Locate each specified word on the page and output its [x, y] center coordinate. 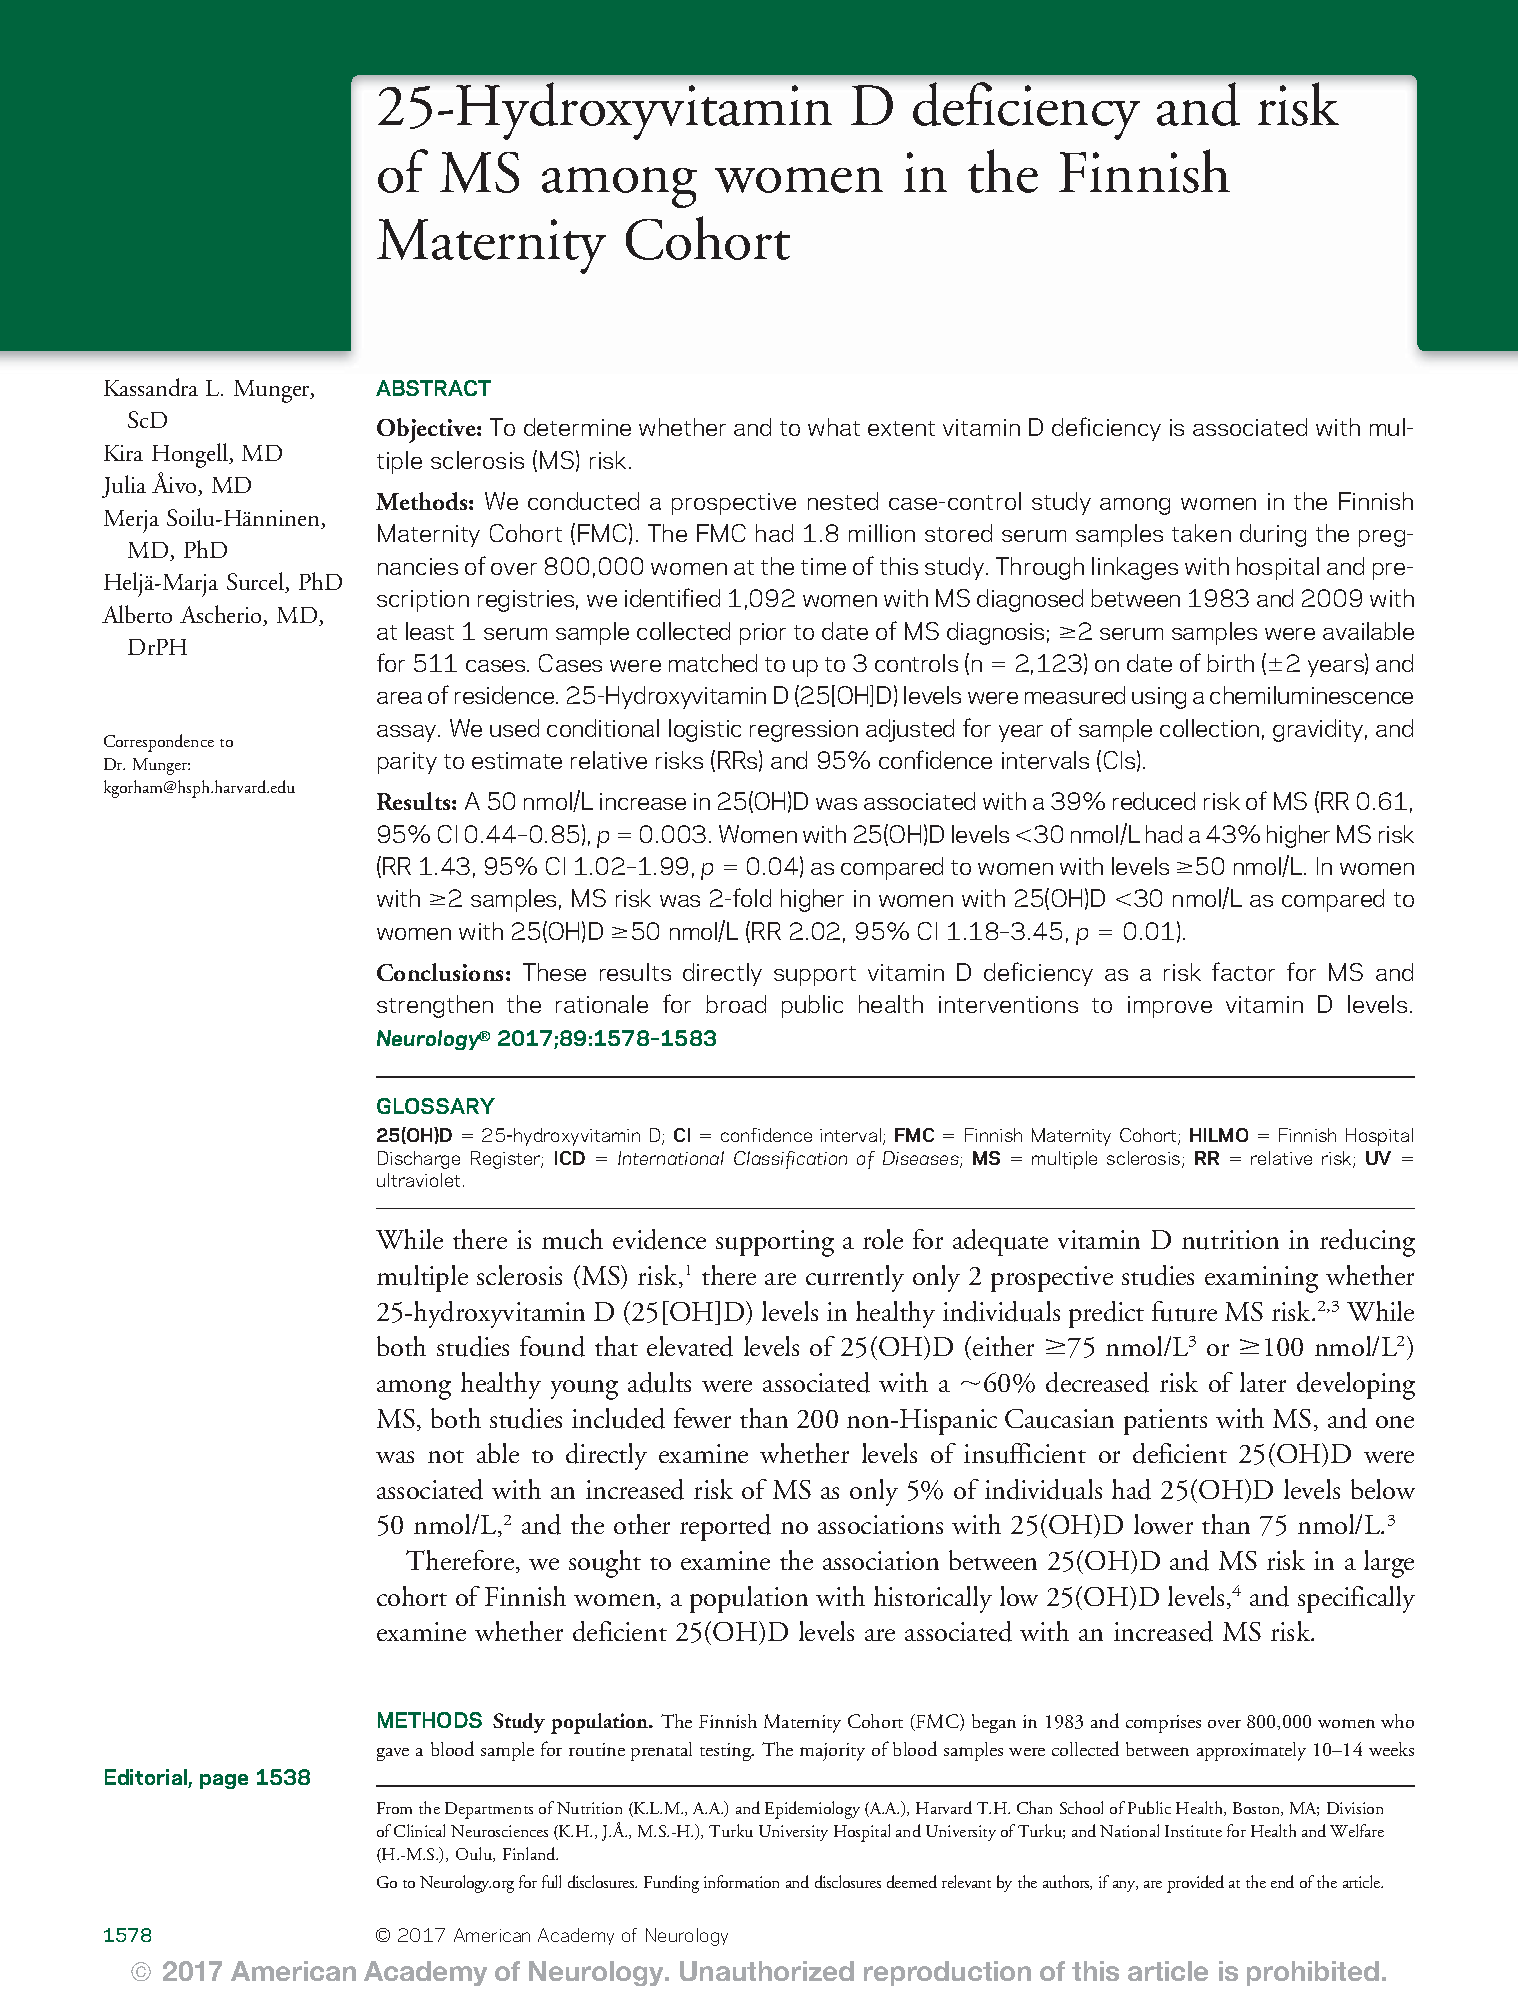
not [446, 1456]
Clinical [419, 1830]
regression [804, 731]
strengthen [435, 1006]
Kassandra [151, 387]
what [834, 427]
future [1184, 1311]
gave [393, 1754]
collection [1209, 728]
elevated [690, 1346]
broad [736, 1004]
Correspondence [159, 743]
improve [1170, 1007]
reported [725, 1527]
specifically [1356, 1599]
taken [1201, 533]
